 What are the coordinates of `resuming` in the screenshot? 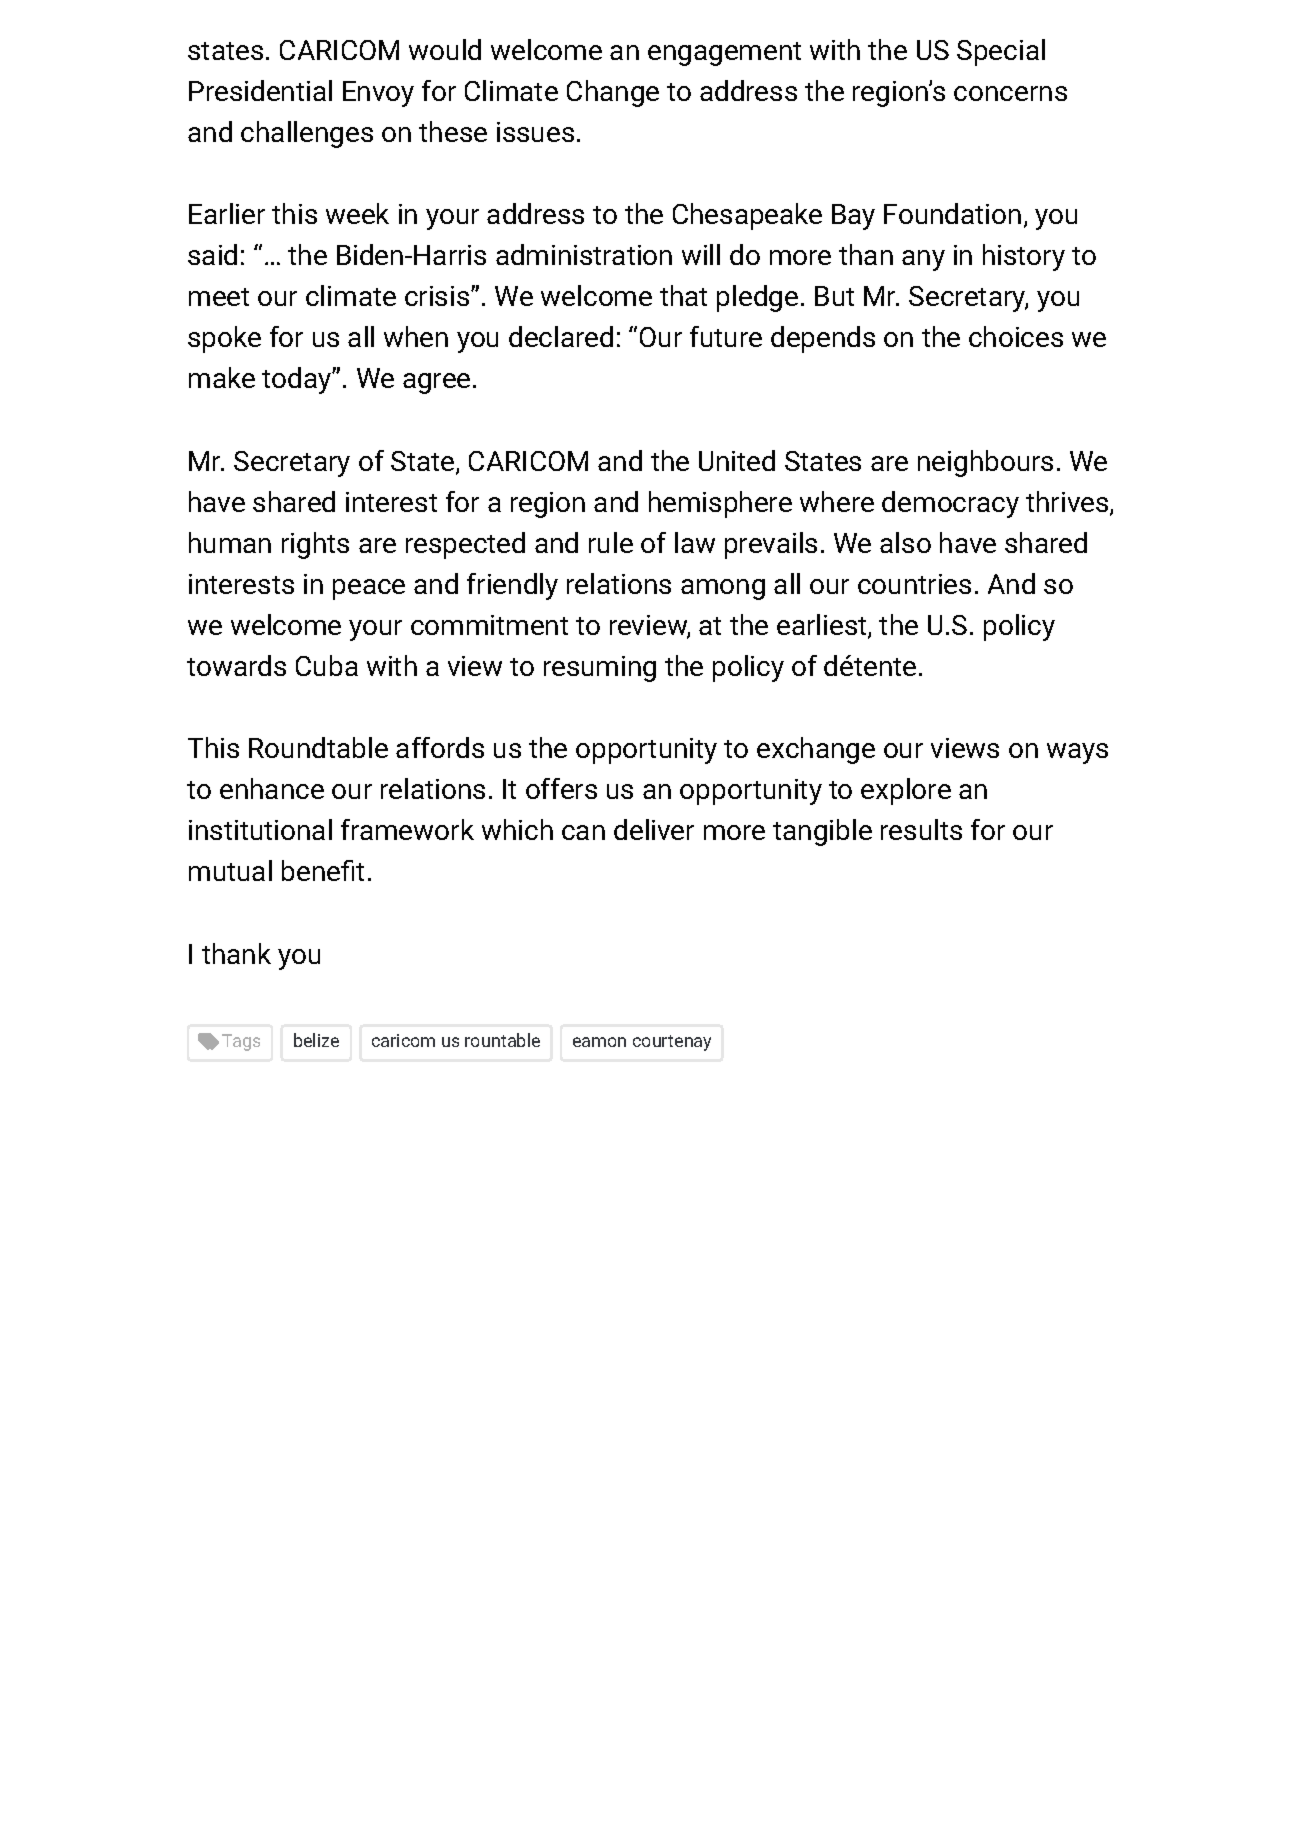 It's located at (600, 669).
